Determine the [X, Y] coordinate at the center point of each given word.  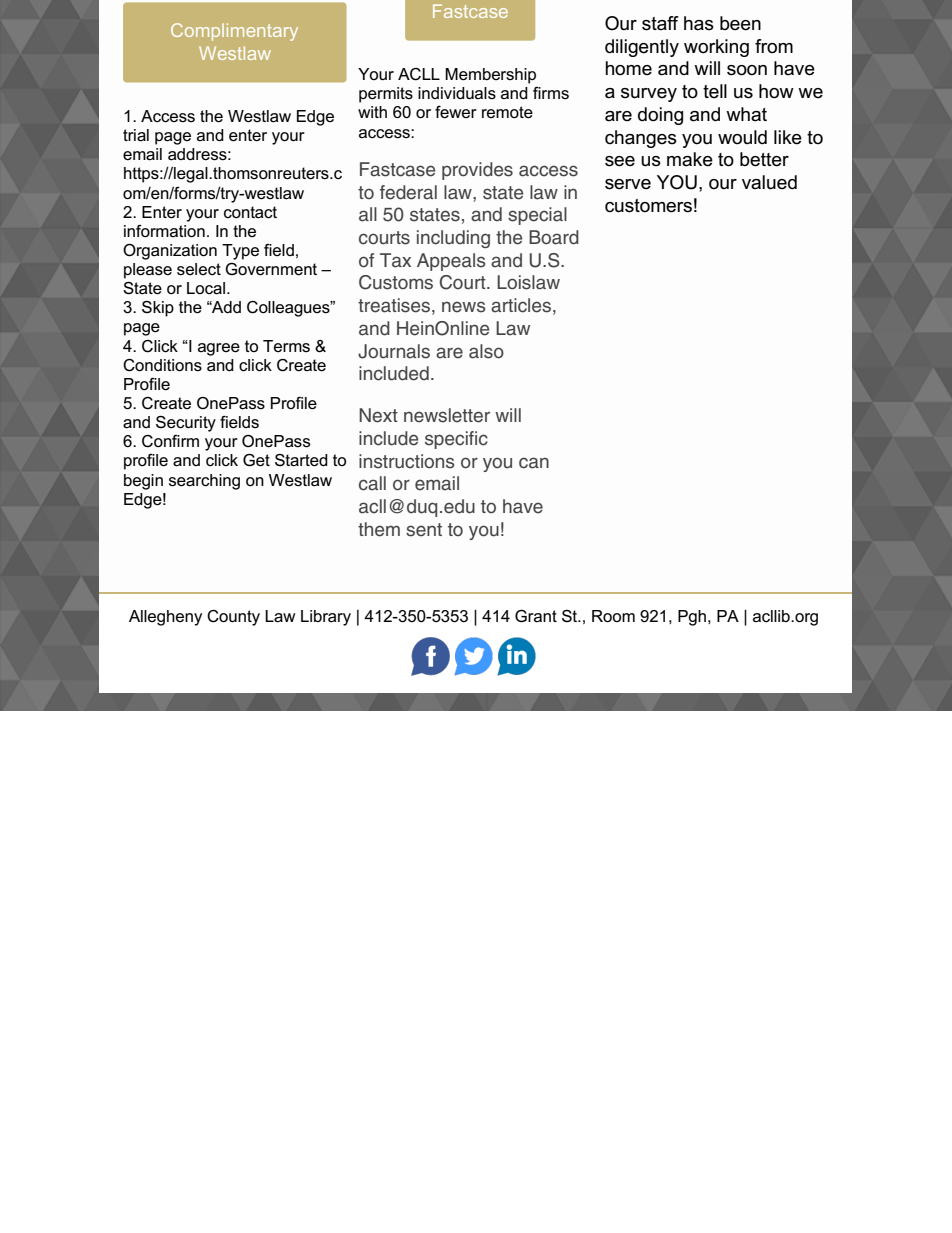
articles [521, 305]
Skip [158, 309]
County [233, 618]
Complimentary [234, 32]
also [486, 351]
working [716, 48]
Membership [490, 76]
